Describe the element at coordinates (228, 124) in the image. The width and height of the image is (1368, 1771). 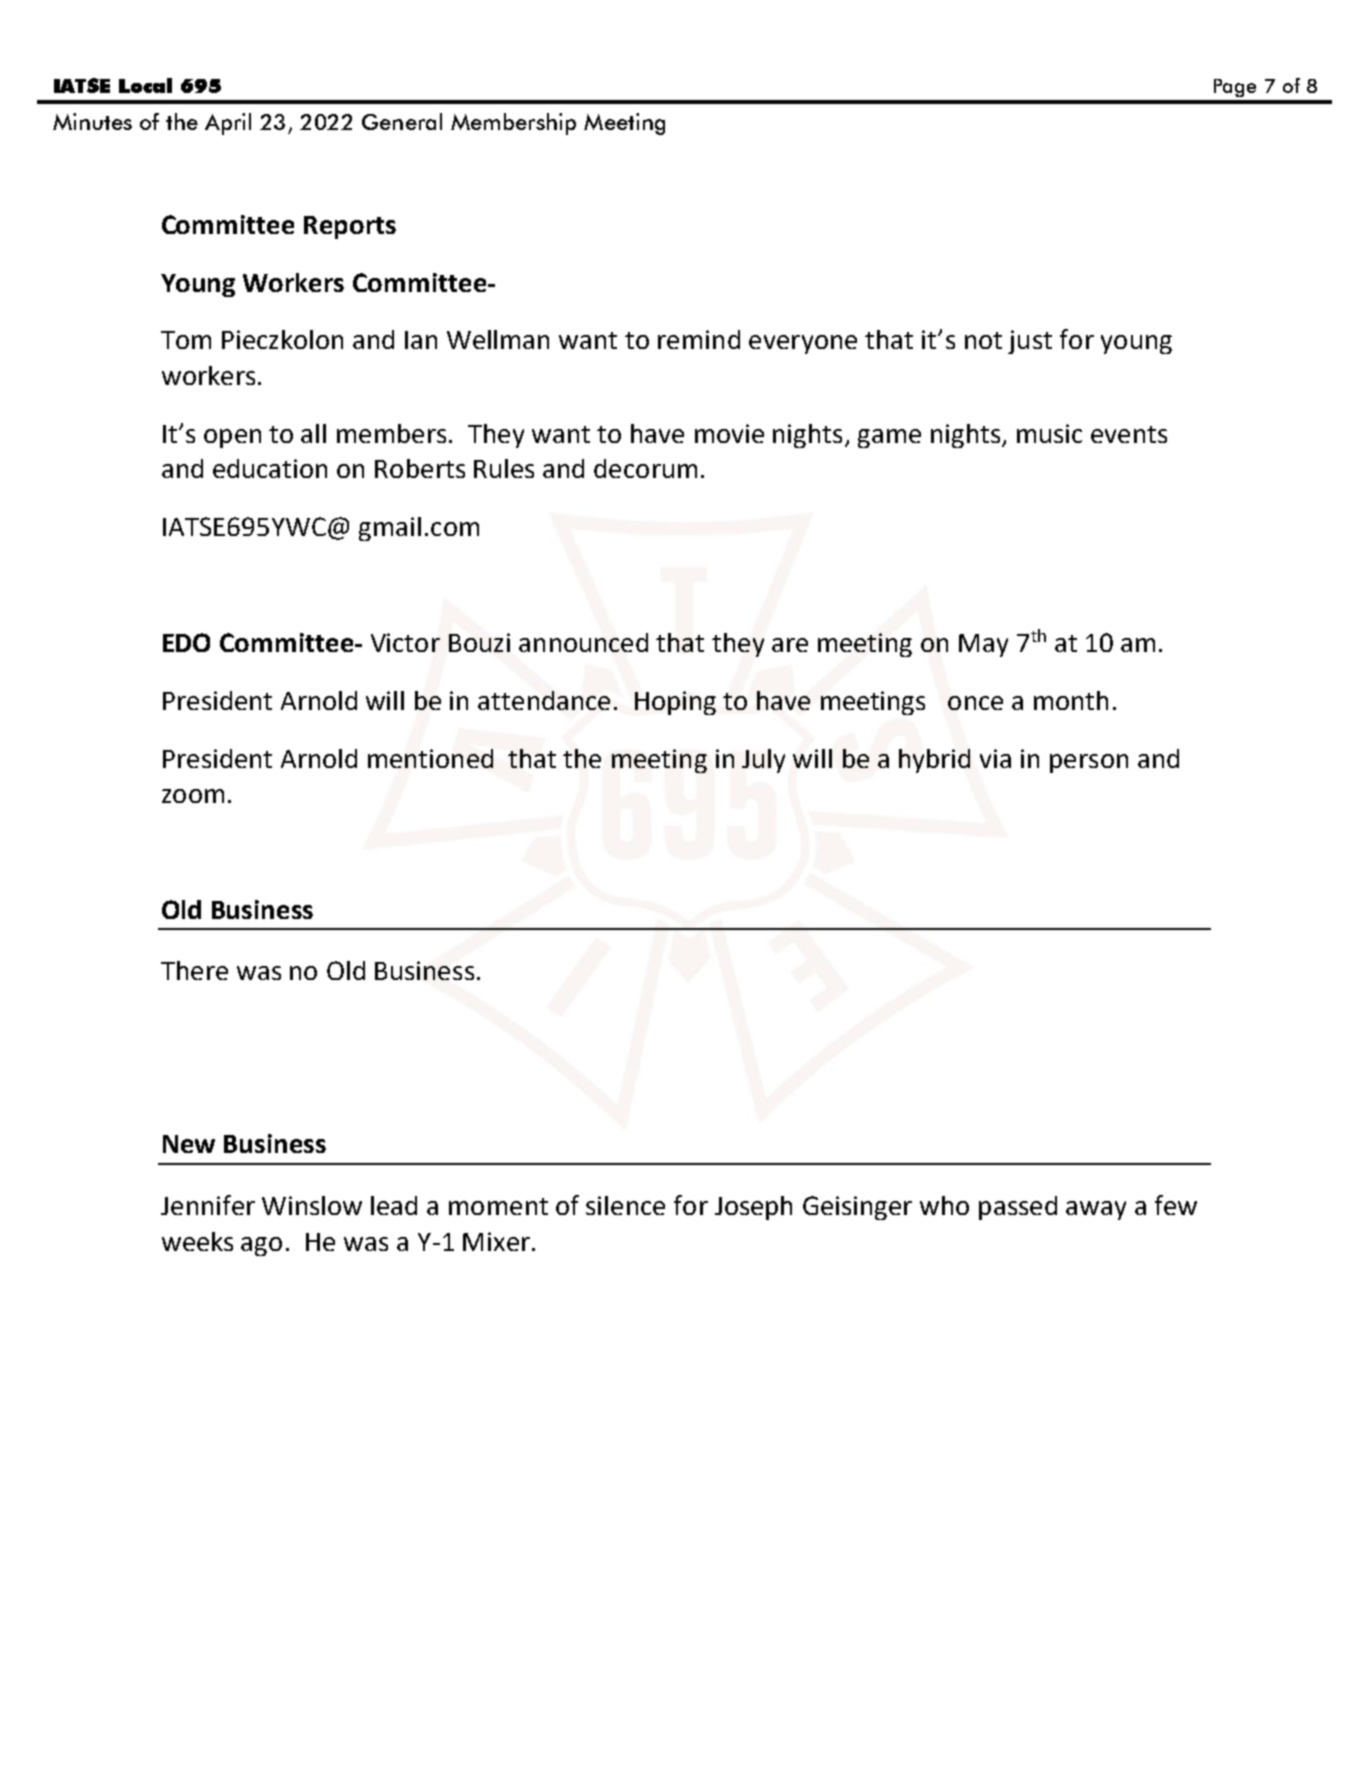
I see `April` at that location.
